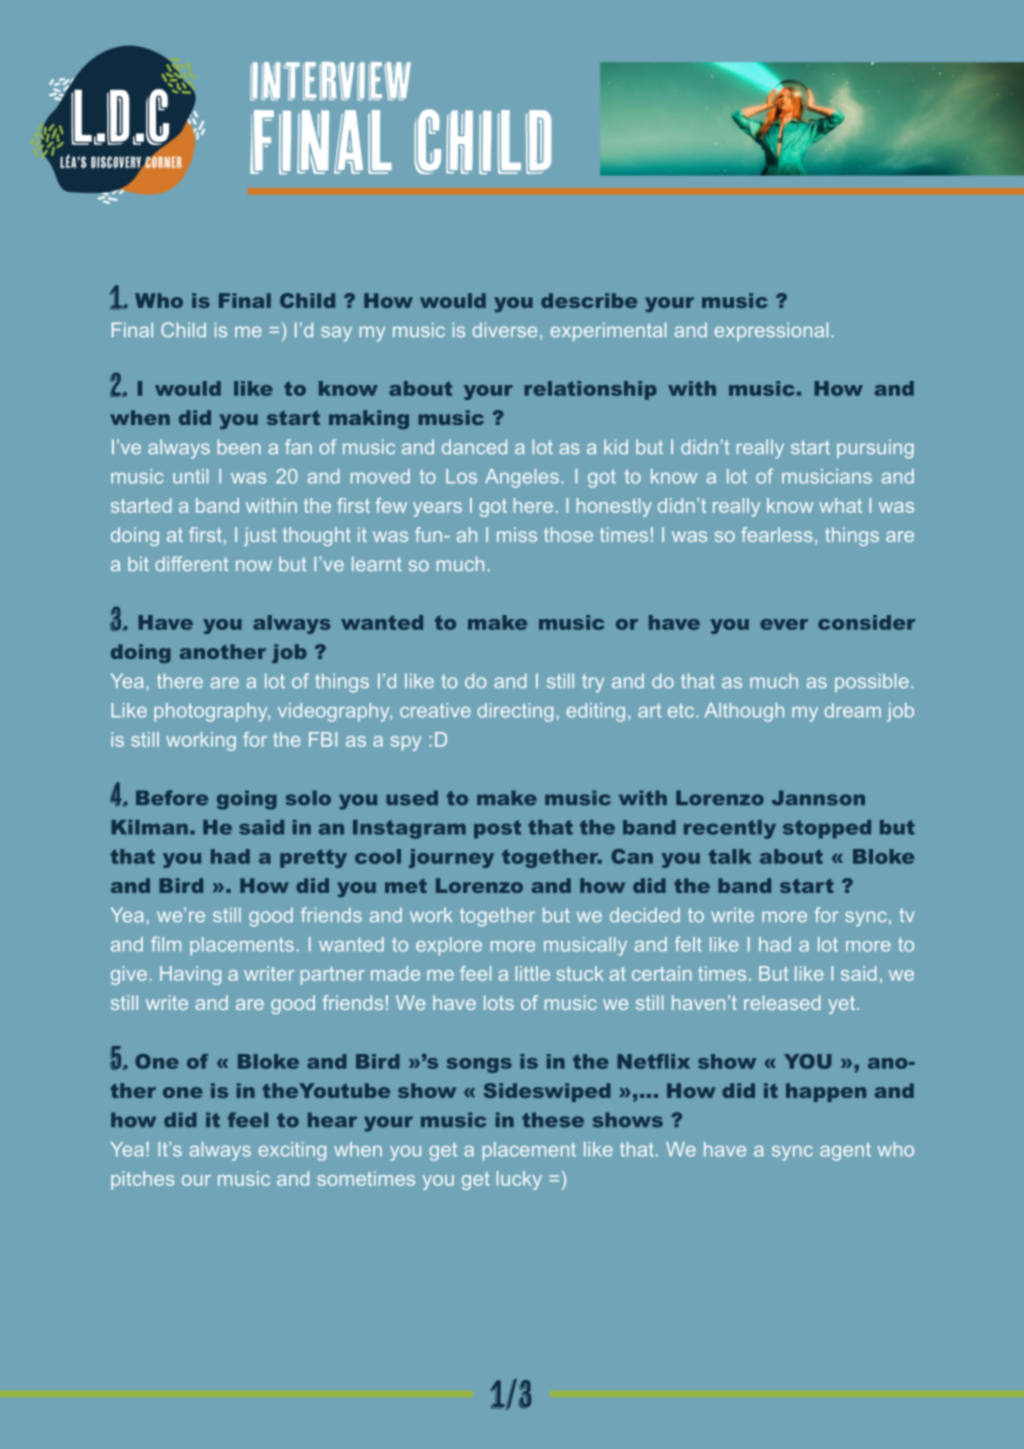 This screenshot has height=1449, width=1024. Describe the element at coordinates (771, 331) in the screenshot. I see `expressional` at that location.
